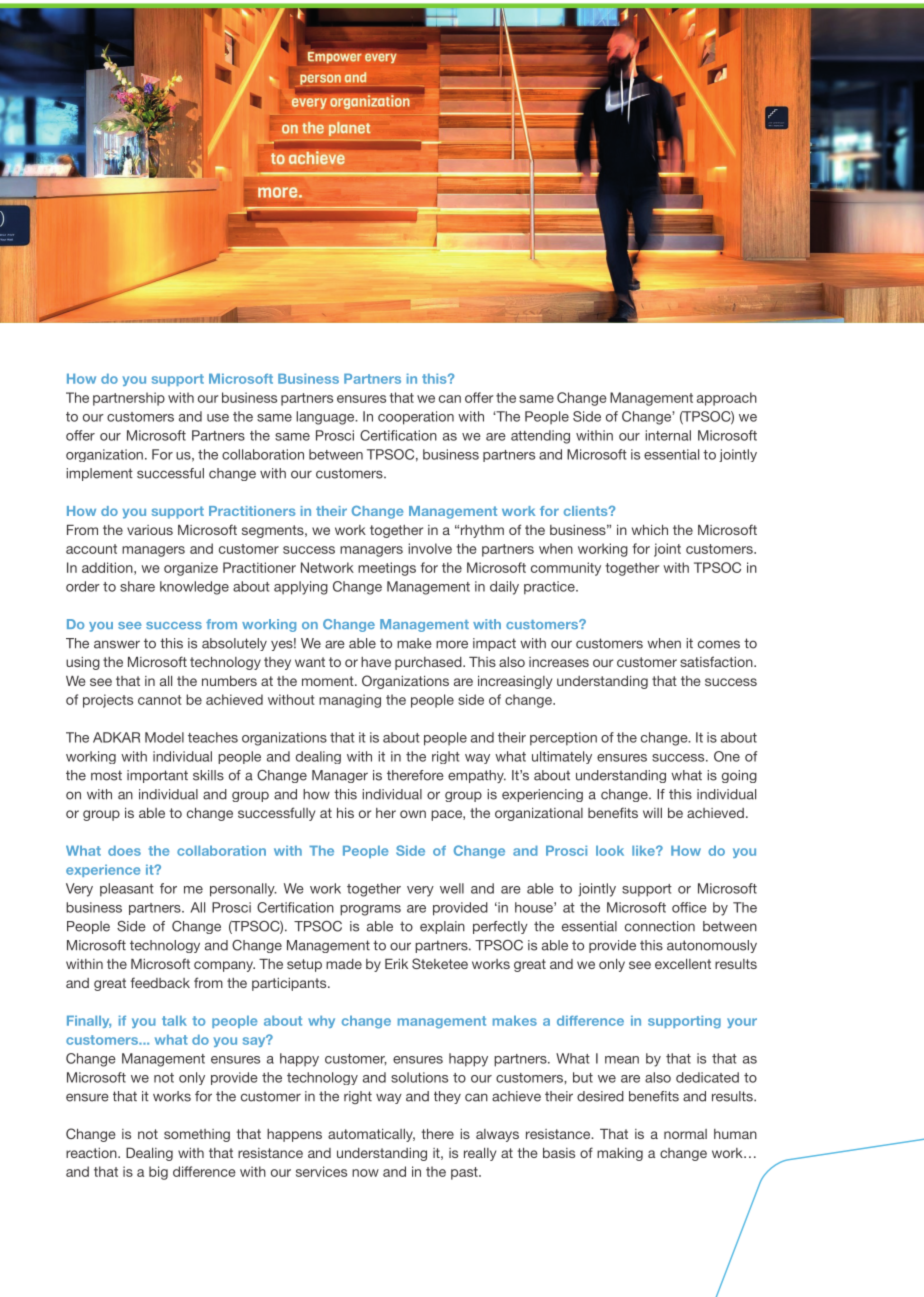 This screenshot has width=924, height=1297. Describe the element at coordinates (99, 474) in the screenshot. I see `implement` at that location.
